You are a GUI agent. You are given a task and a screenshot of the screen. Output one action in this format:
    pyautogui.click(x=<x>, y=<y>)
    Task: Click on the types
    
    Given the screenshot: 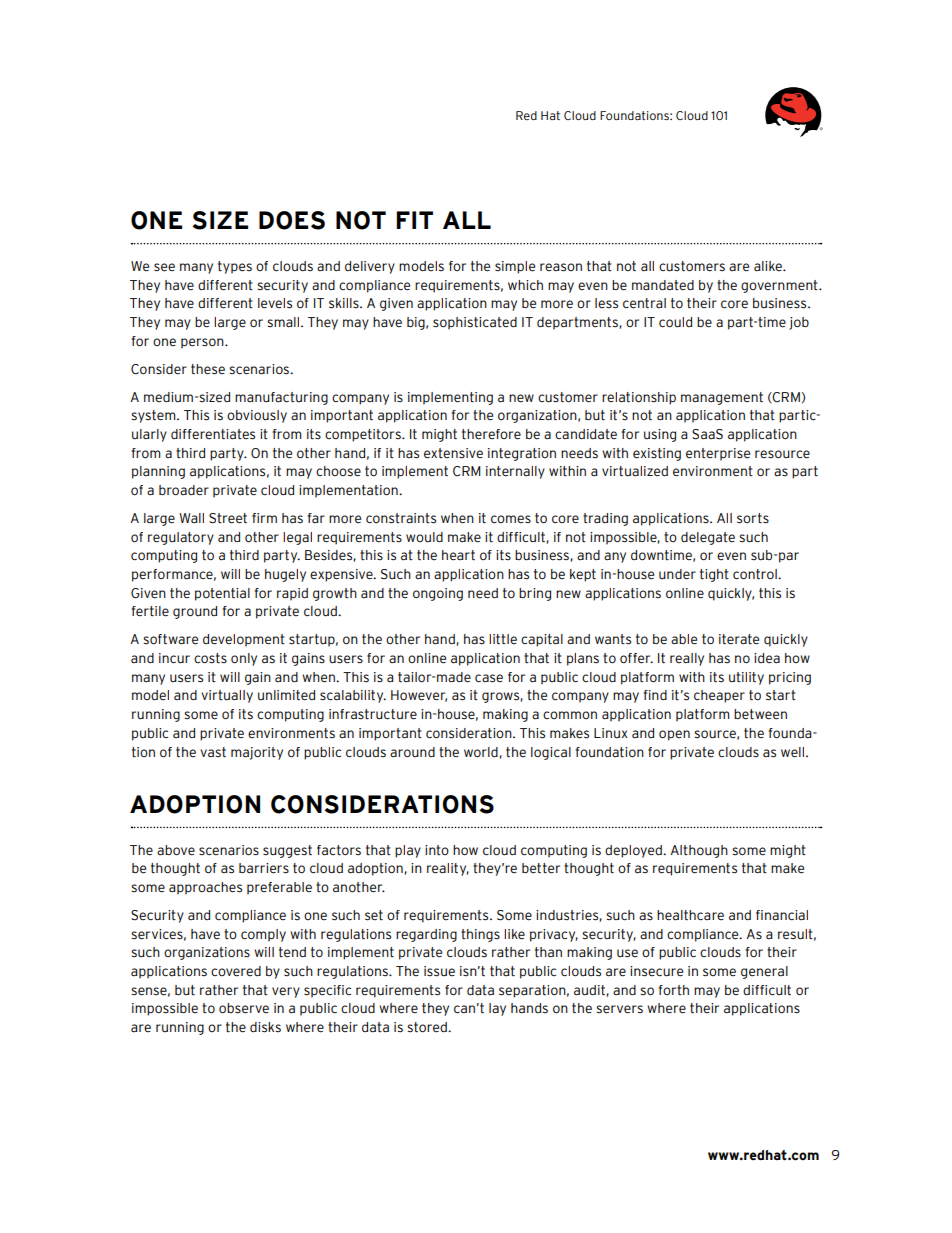 What is the action you would take?
    pyautogui.click(x=235, y=267)
